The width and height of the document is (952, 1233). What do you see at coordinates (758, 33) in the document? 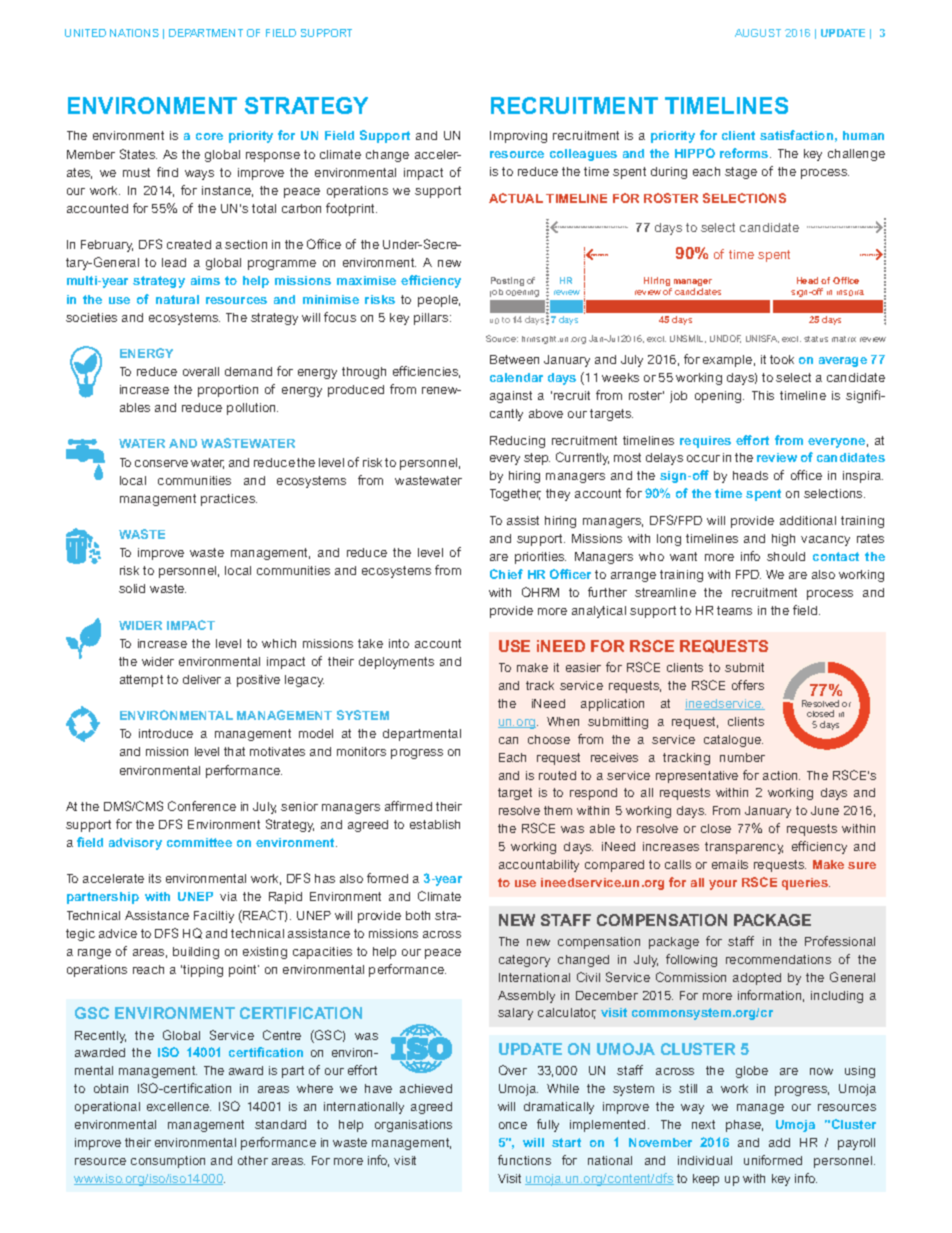
I see `AUGUST` at bounding box center [758, 33].
